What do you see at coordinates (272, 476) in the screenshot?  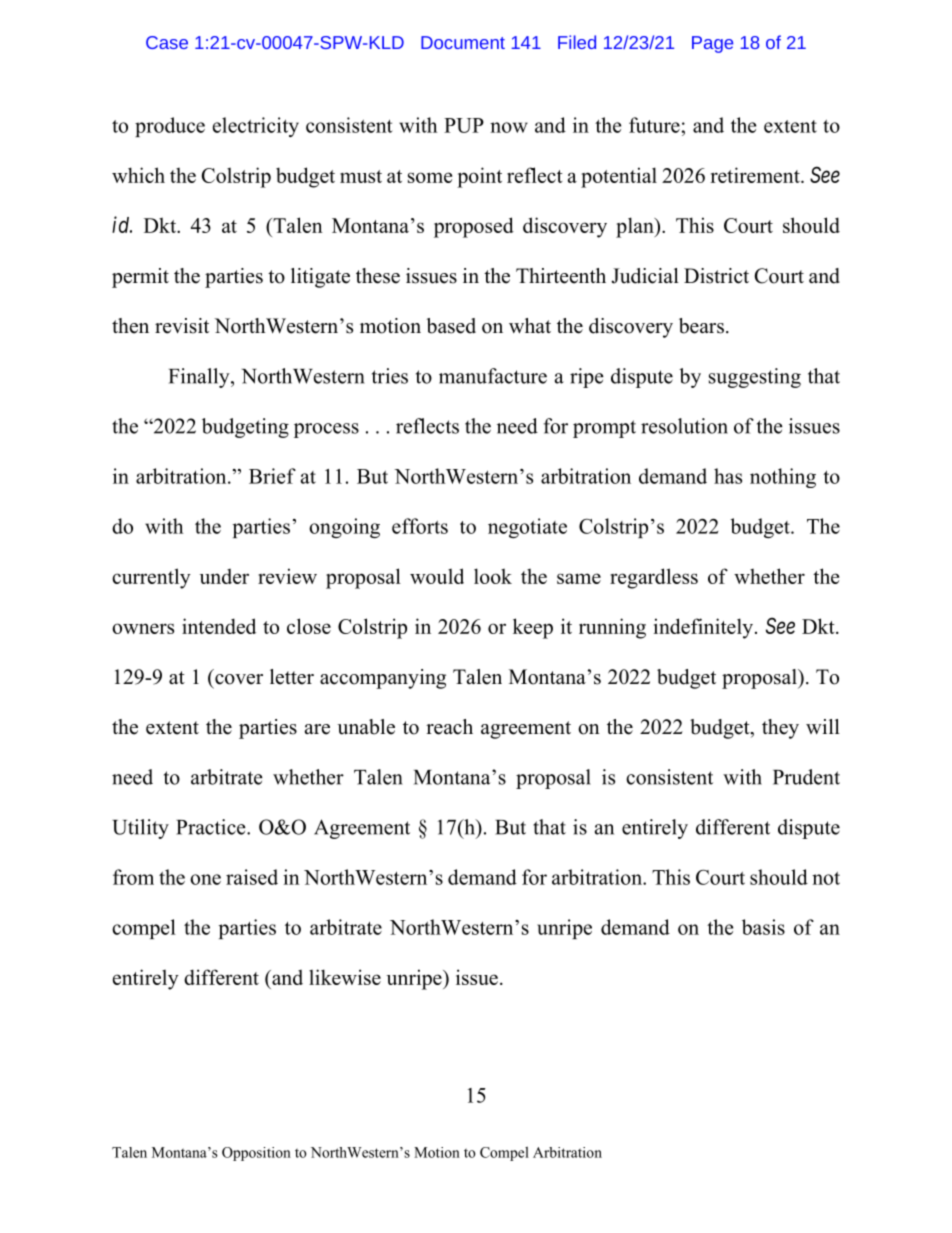 I see `Brief` at bounding box center [272, 476].
